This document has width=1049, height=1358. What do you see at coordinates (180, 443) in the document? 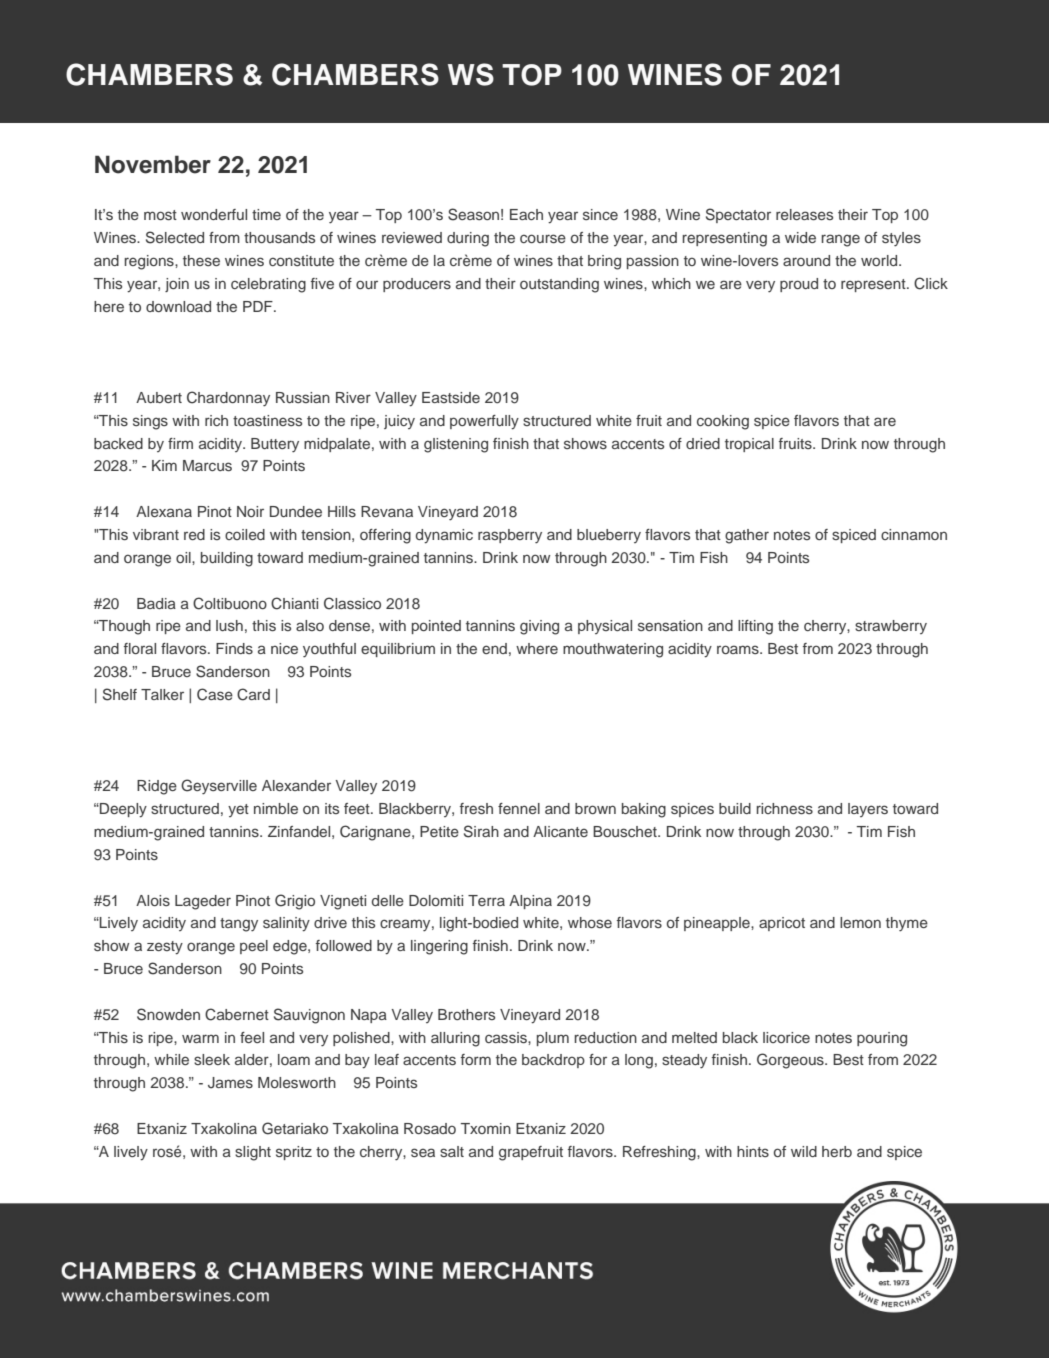
I see `firm` at bounding box center [180, 443].
